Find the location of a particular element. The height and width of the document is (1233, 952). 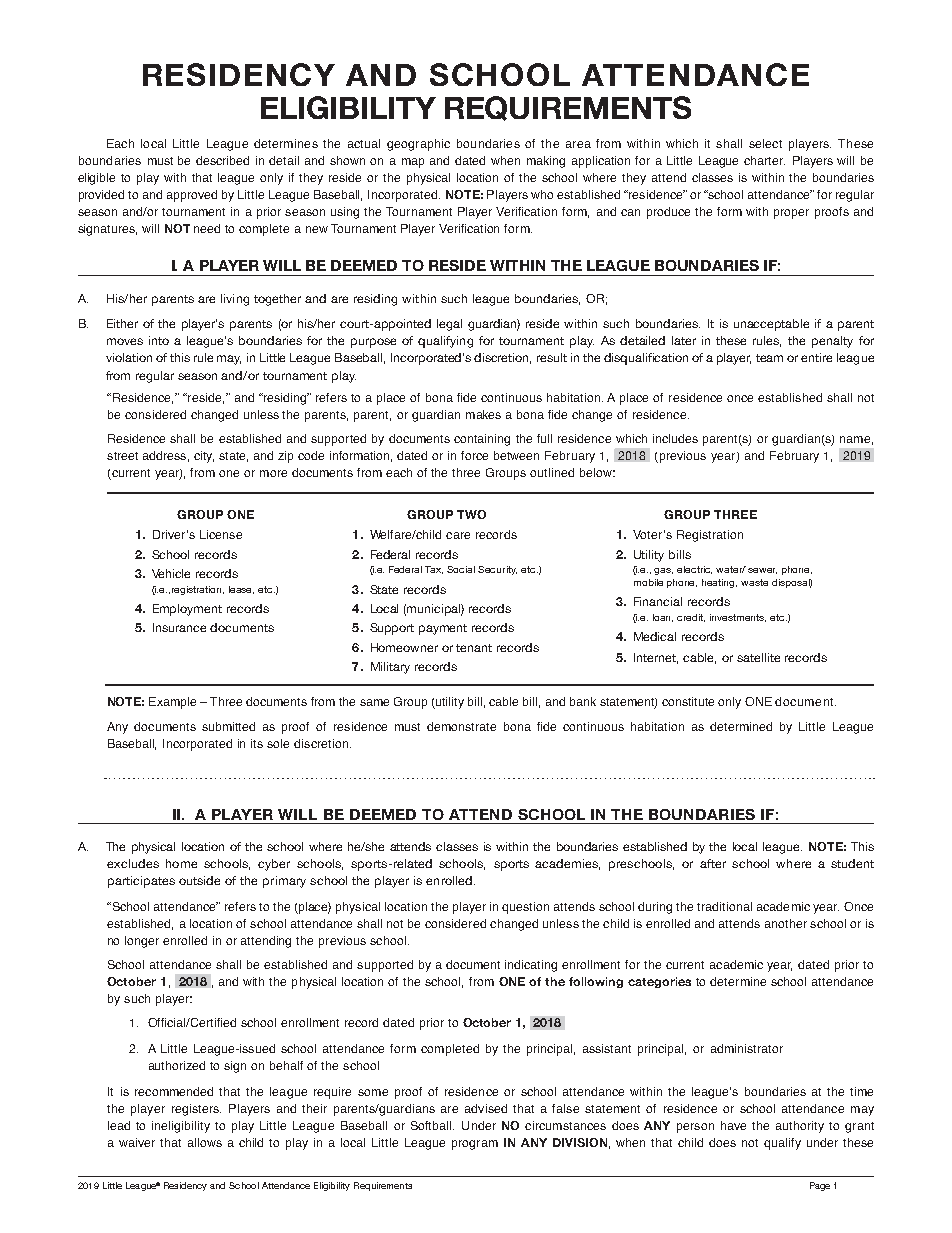

Insurance is located at coordinates (179, 627).
